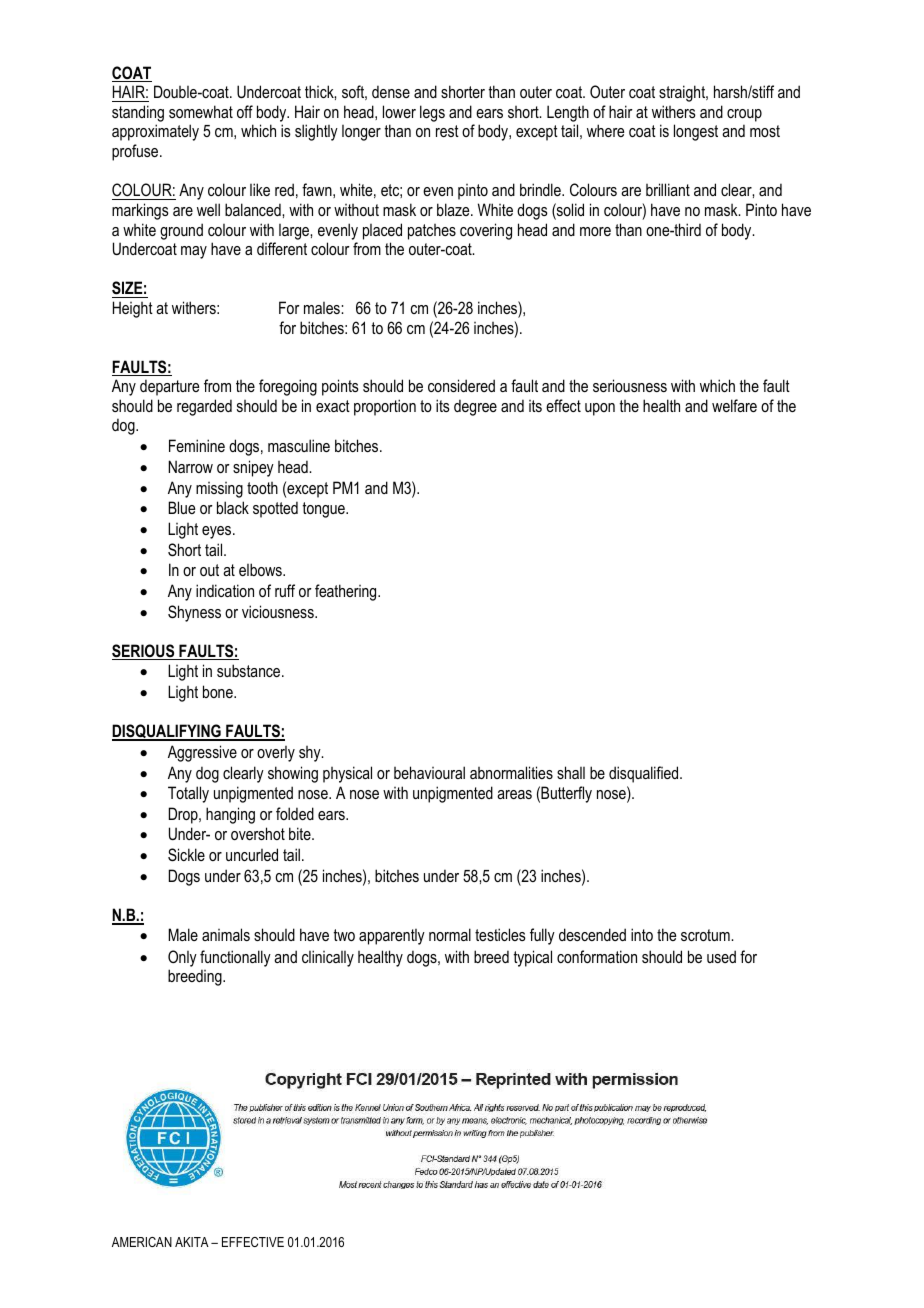 Image resolution: width=924 pixels, height=1308 pixels. I want to click on testicles, so click(500, 934).
